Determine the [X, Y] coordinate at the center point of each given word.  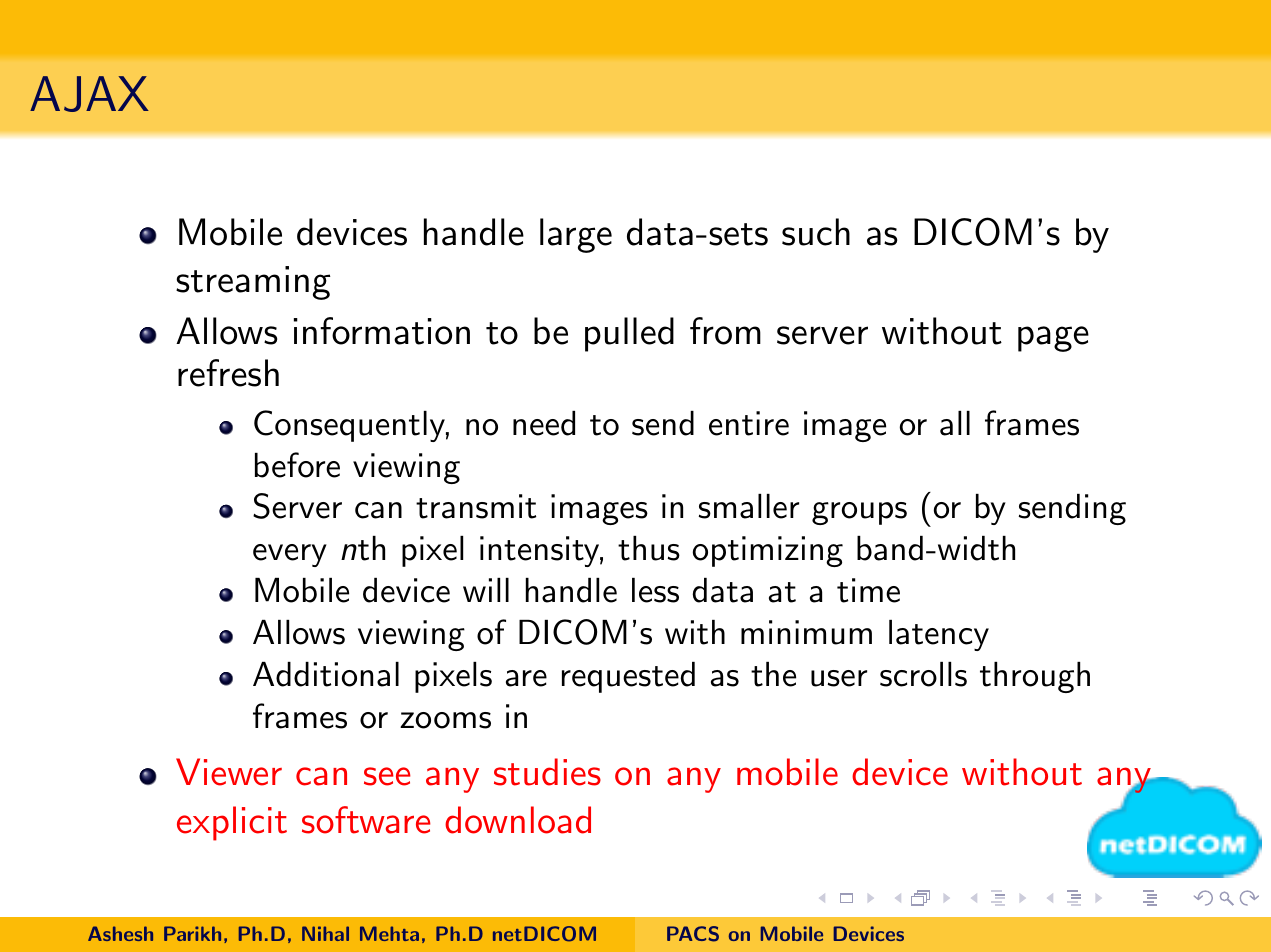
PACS [693, 934]
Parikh [192, 933]
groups [859, 513]
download [518, 820]
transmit [476, 506]
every [290, 555]
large [576, 235]
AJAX [89, 94]
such [816, 232]
